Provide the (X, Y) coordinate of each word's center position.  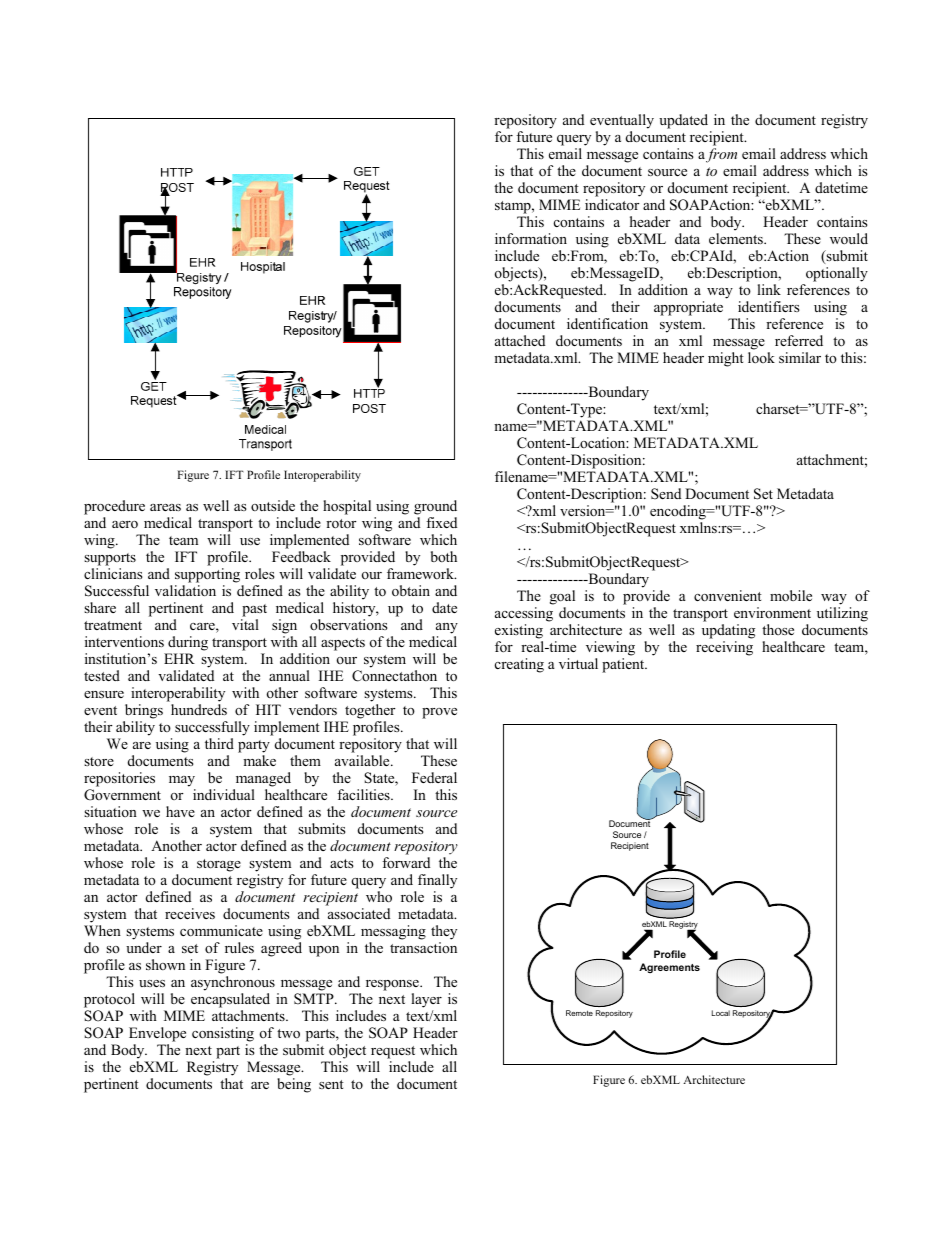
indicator (612, 204)
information (531, 238)
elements (737, 238)
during (188, 643)
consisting (223, 1034)
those (778, 629)
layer (426, 1000)
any (447, 628)
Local (721, 1013)
